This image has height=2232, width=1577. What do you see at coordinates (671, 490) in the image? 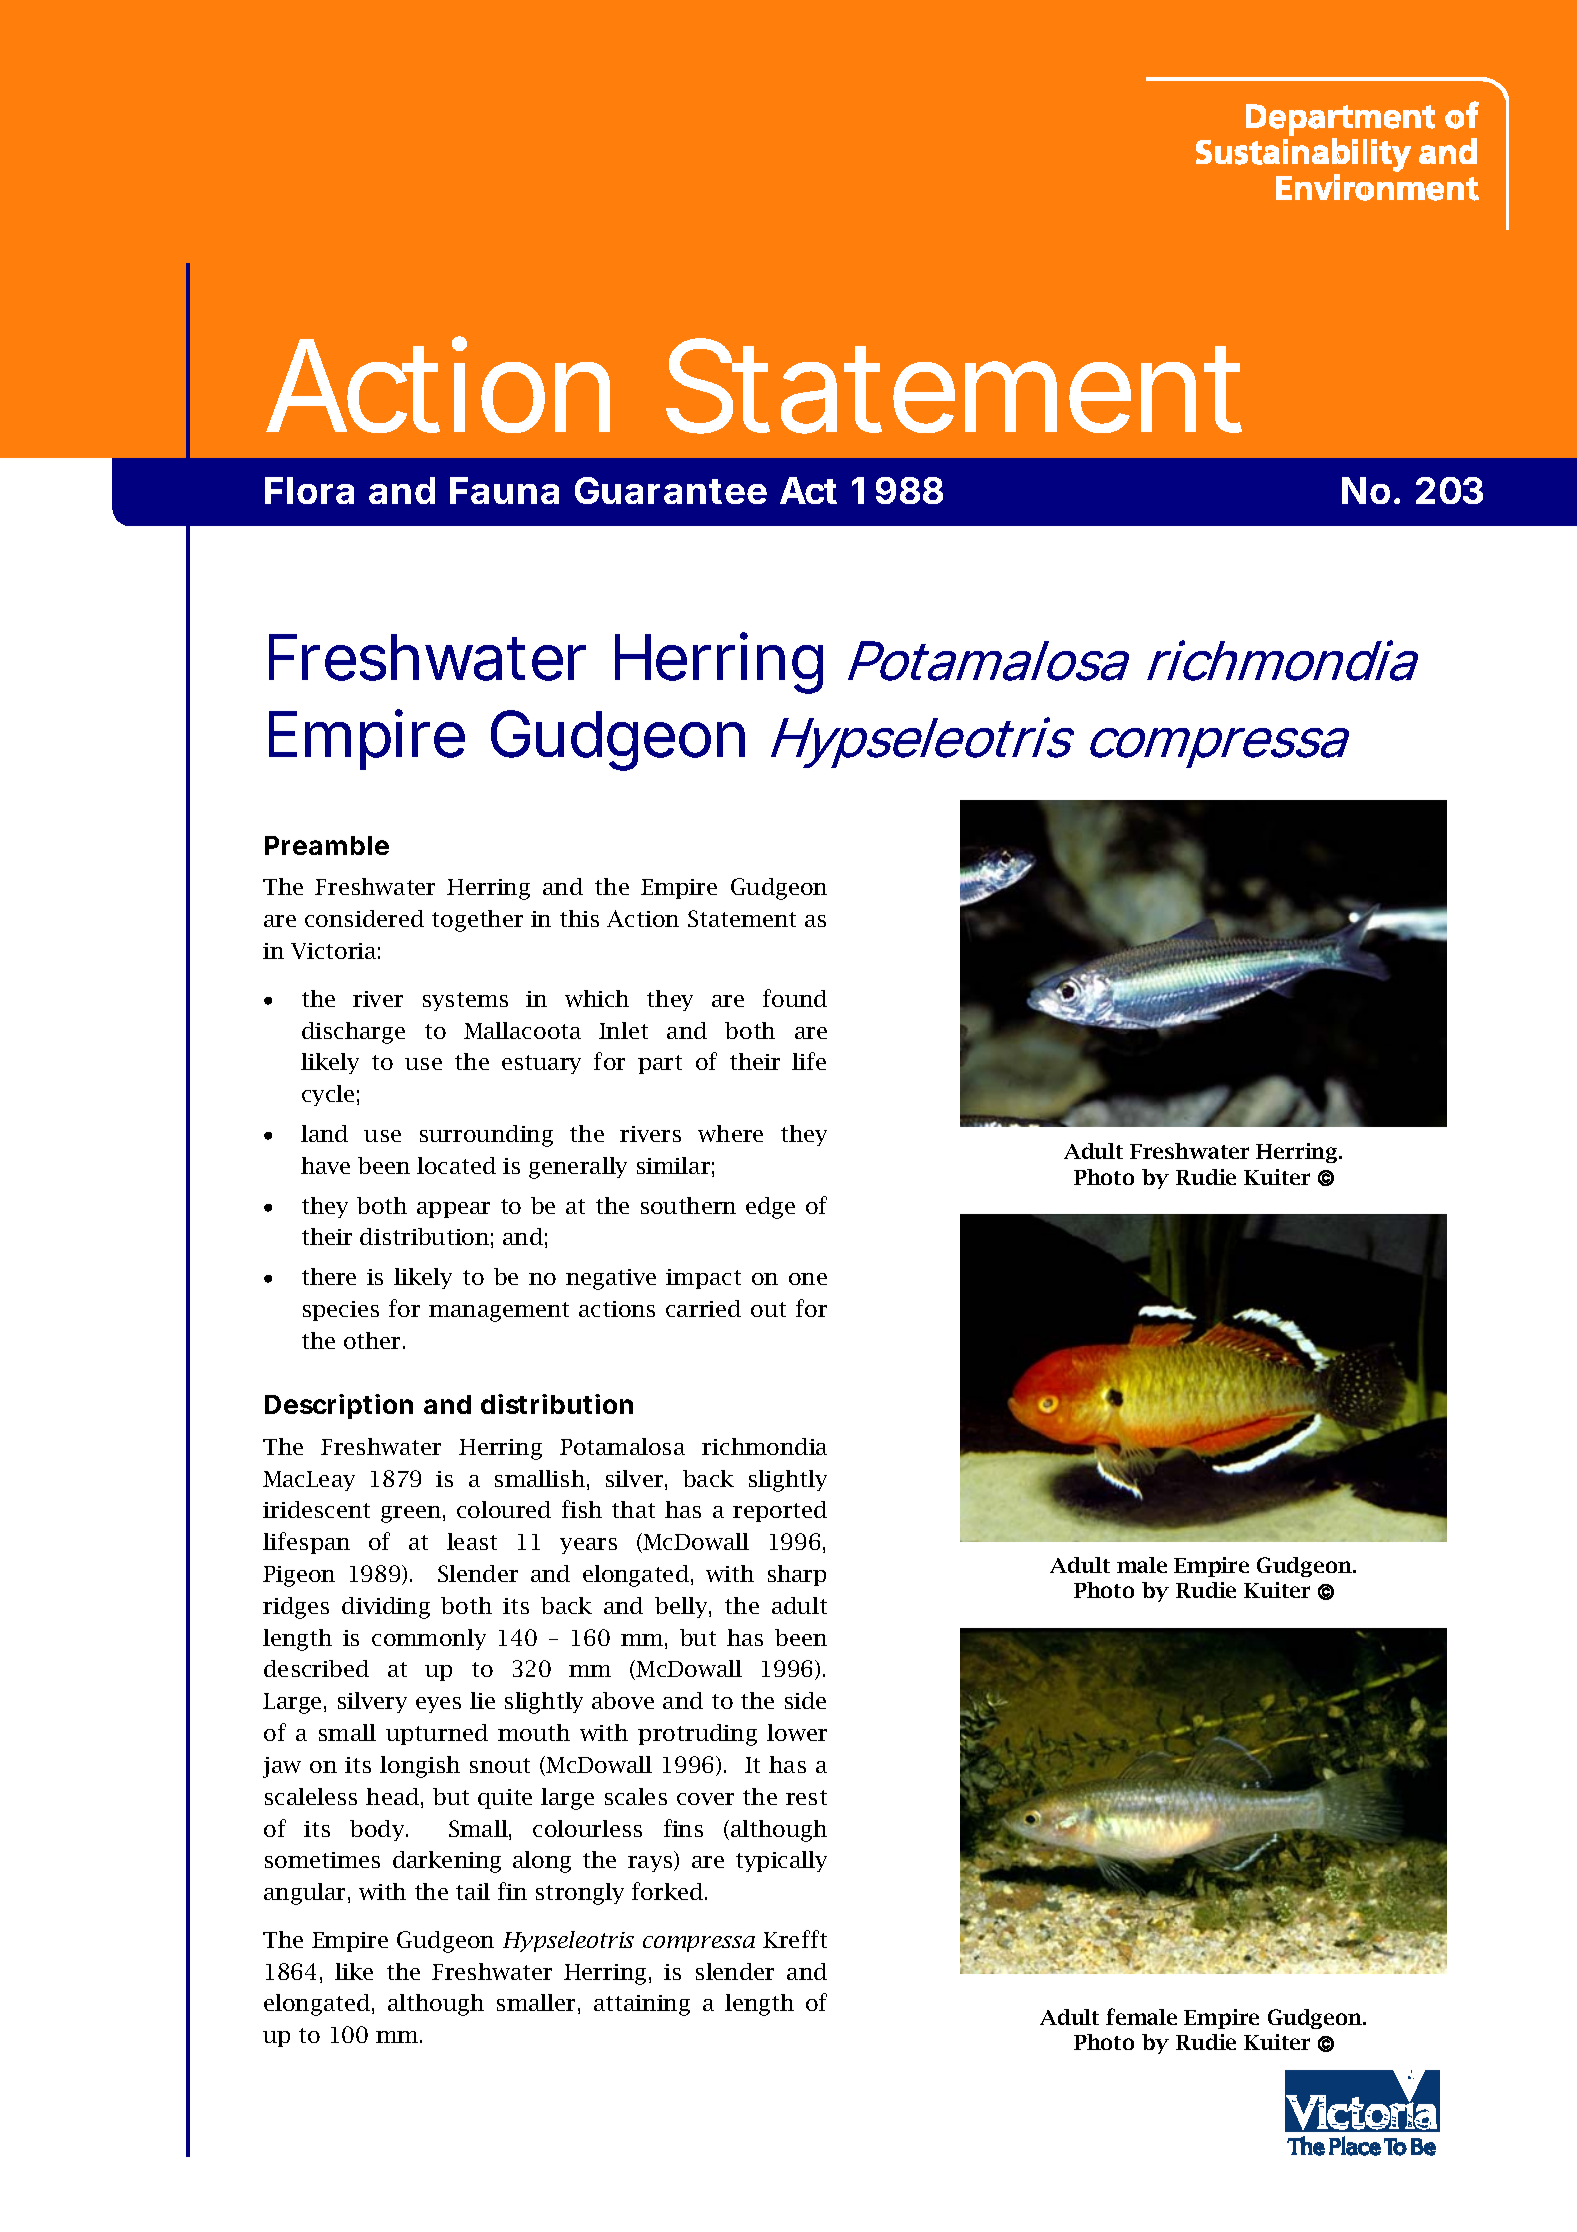
I see `Guarantee` at bounding box center [671, 490].
